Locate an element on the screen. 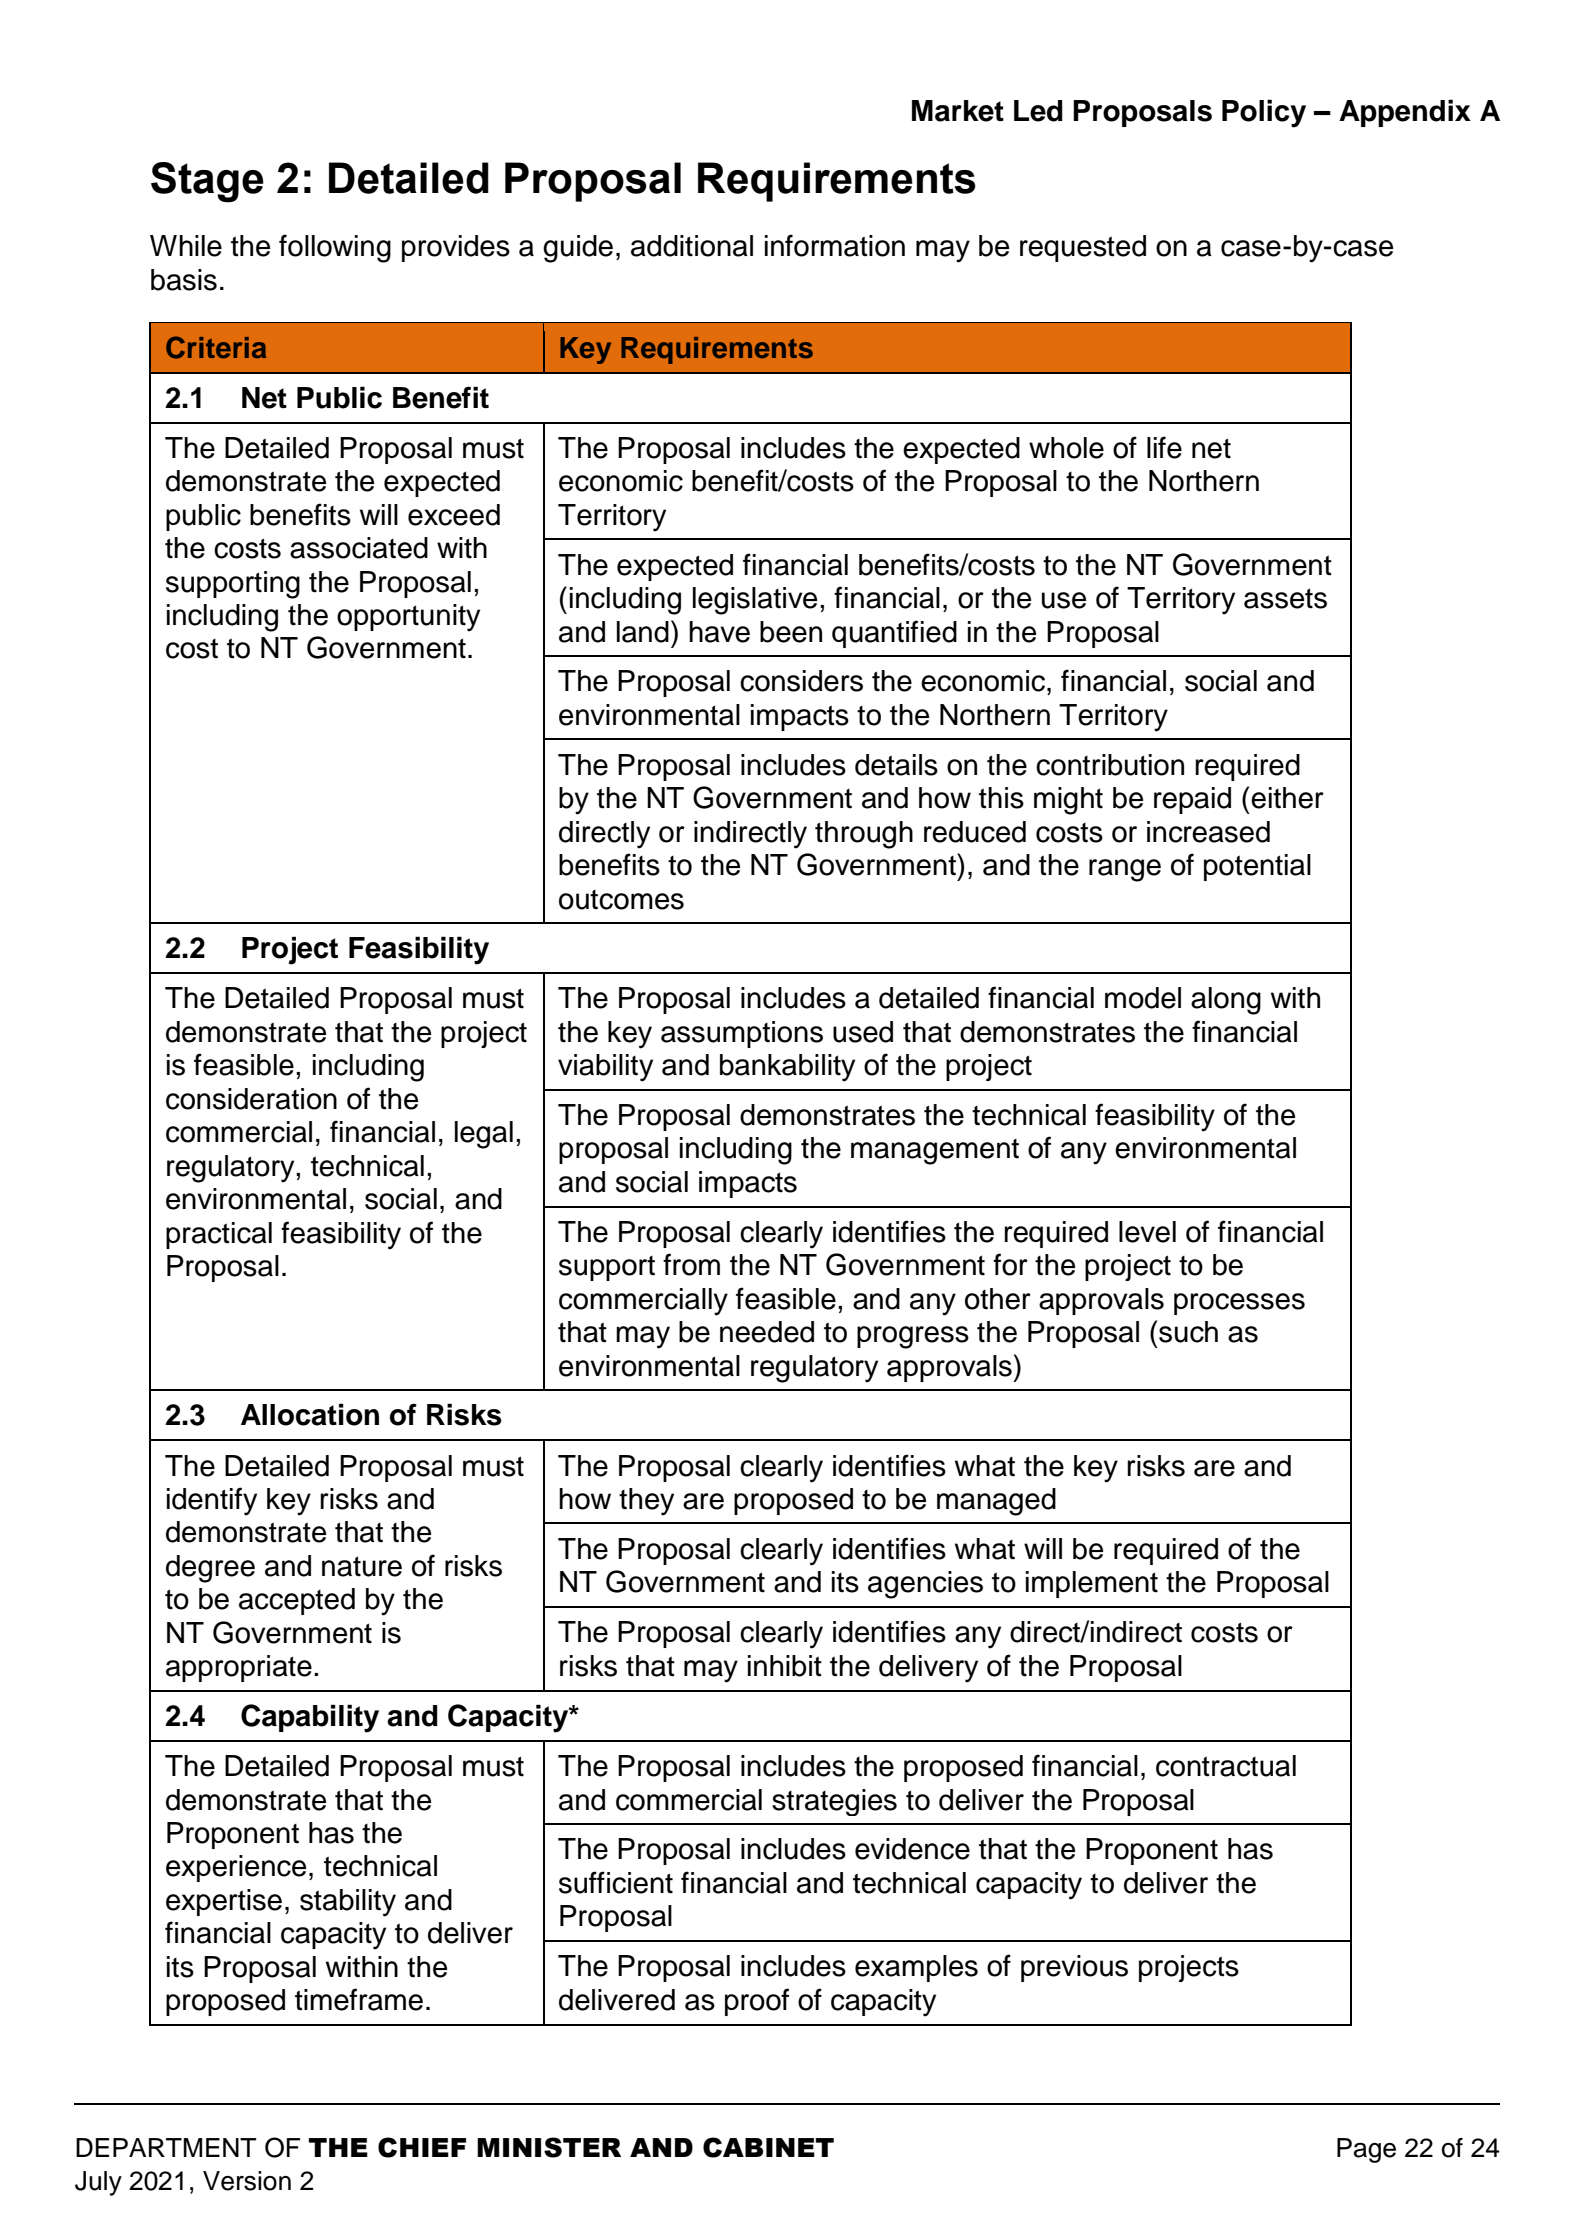  identify is located at coordinates (212, 1501).
